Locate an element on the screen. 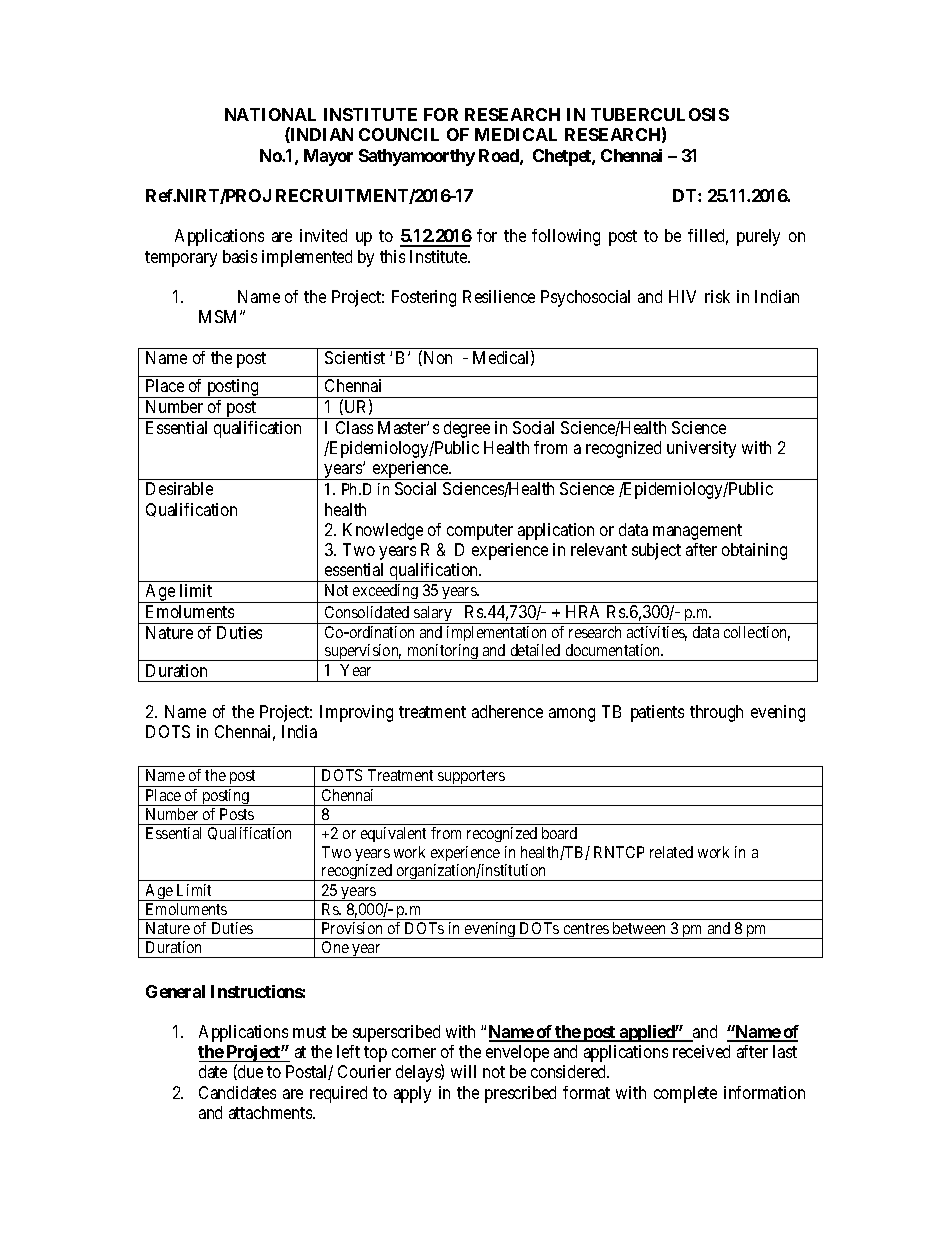  Desirable is located at coordinates (179, 488).
